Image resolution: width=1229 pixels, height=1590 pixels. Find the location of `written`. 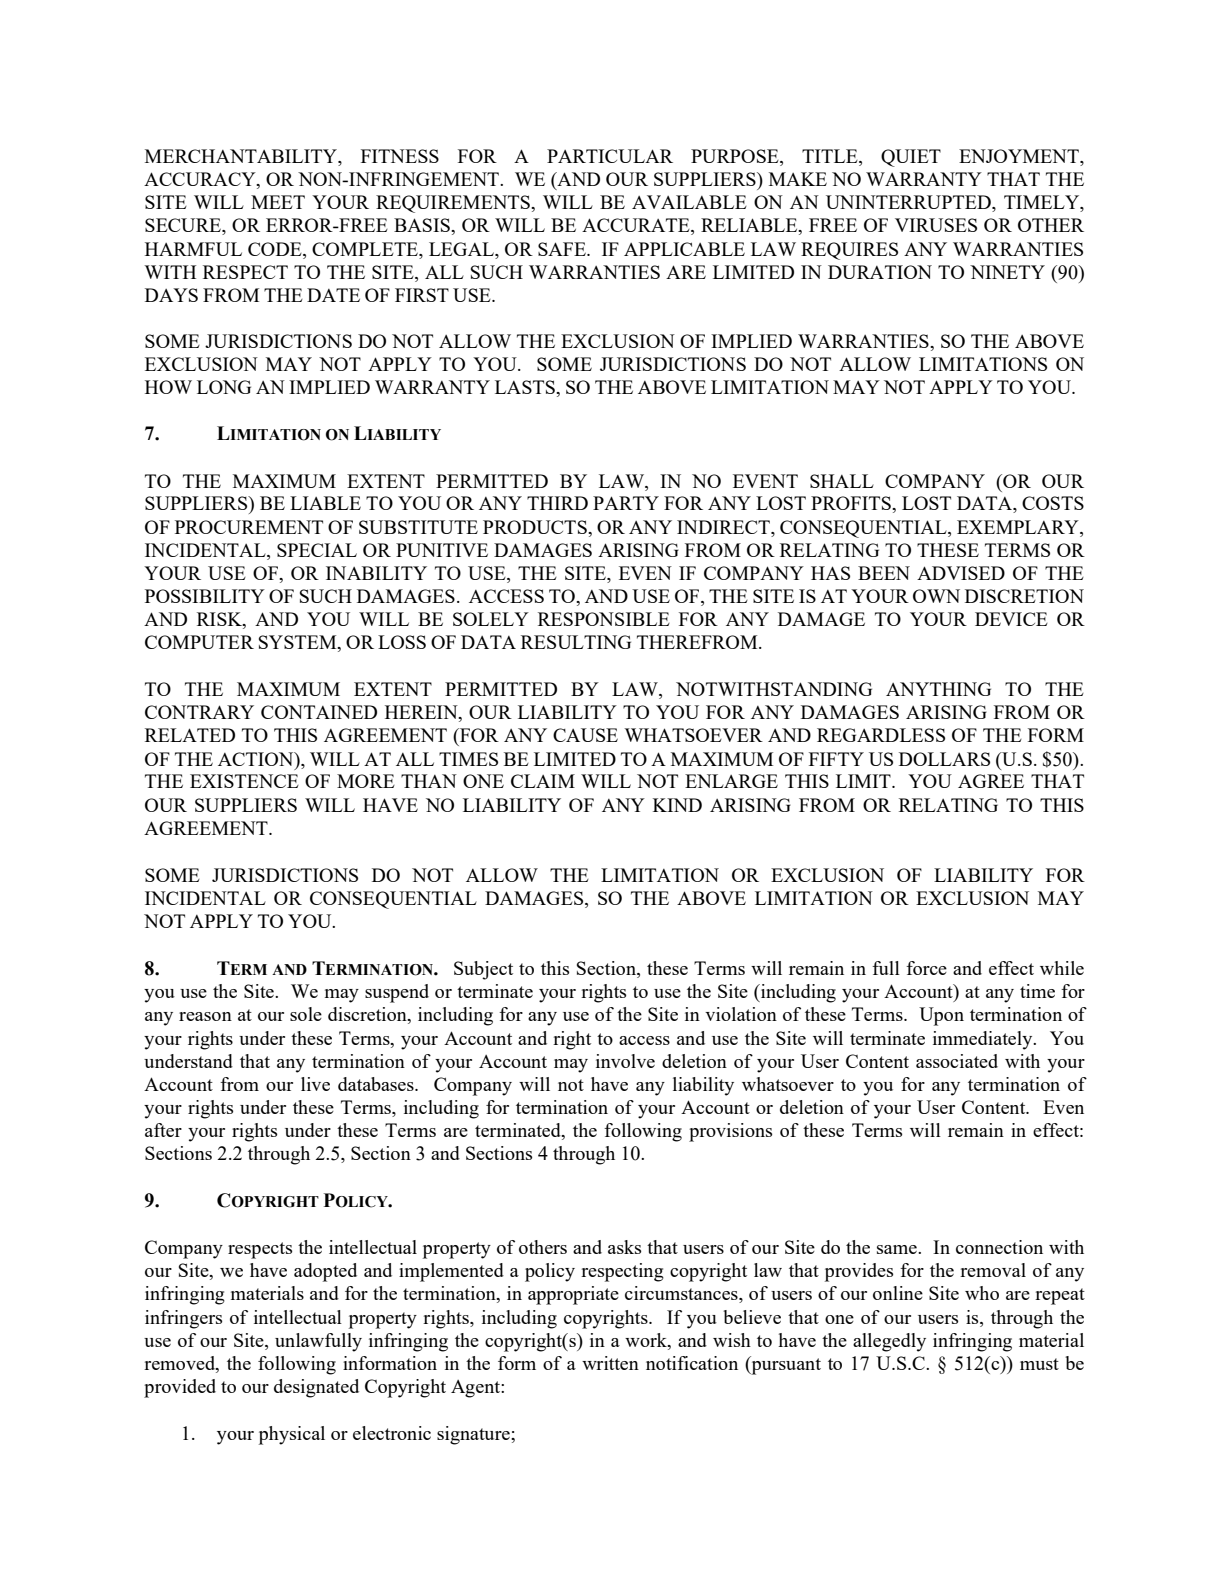

written is located at coordinates (610, 1363).
